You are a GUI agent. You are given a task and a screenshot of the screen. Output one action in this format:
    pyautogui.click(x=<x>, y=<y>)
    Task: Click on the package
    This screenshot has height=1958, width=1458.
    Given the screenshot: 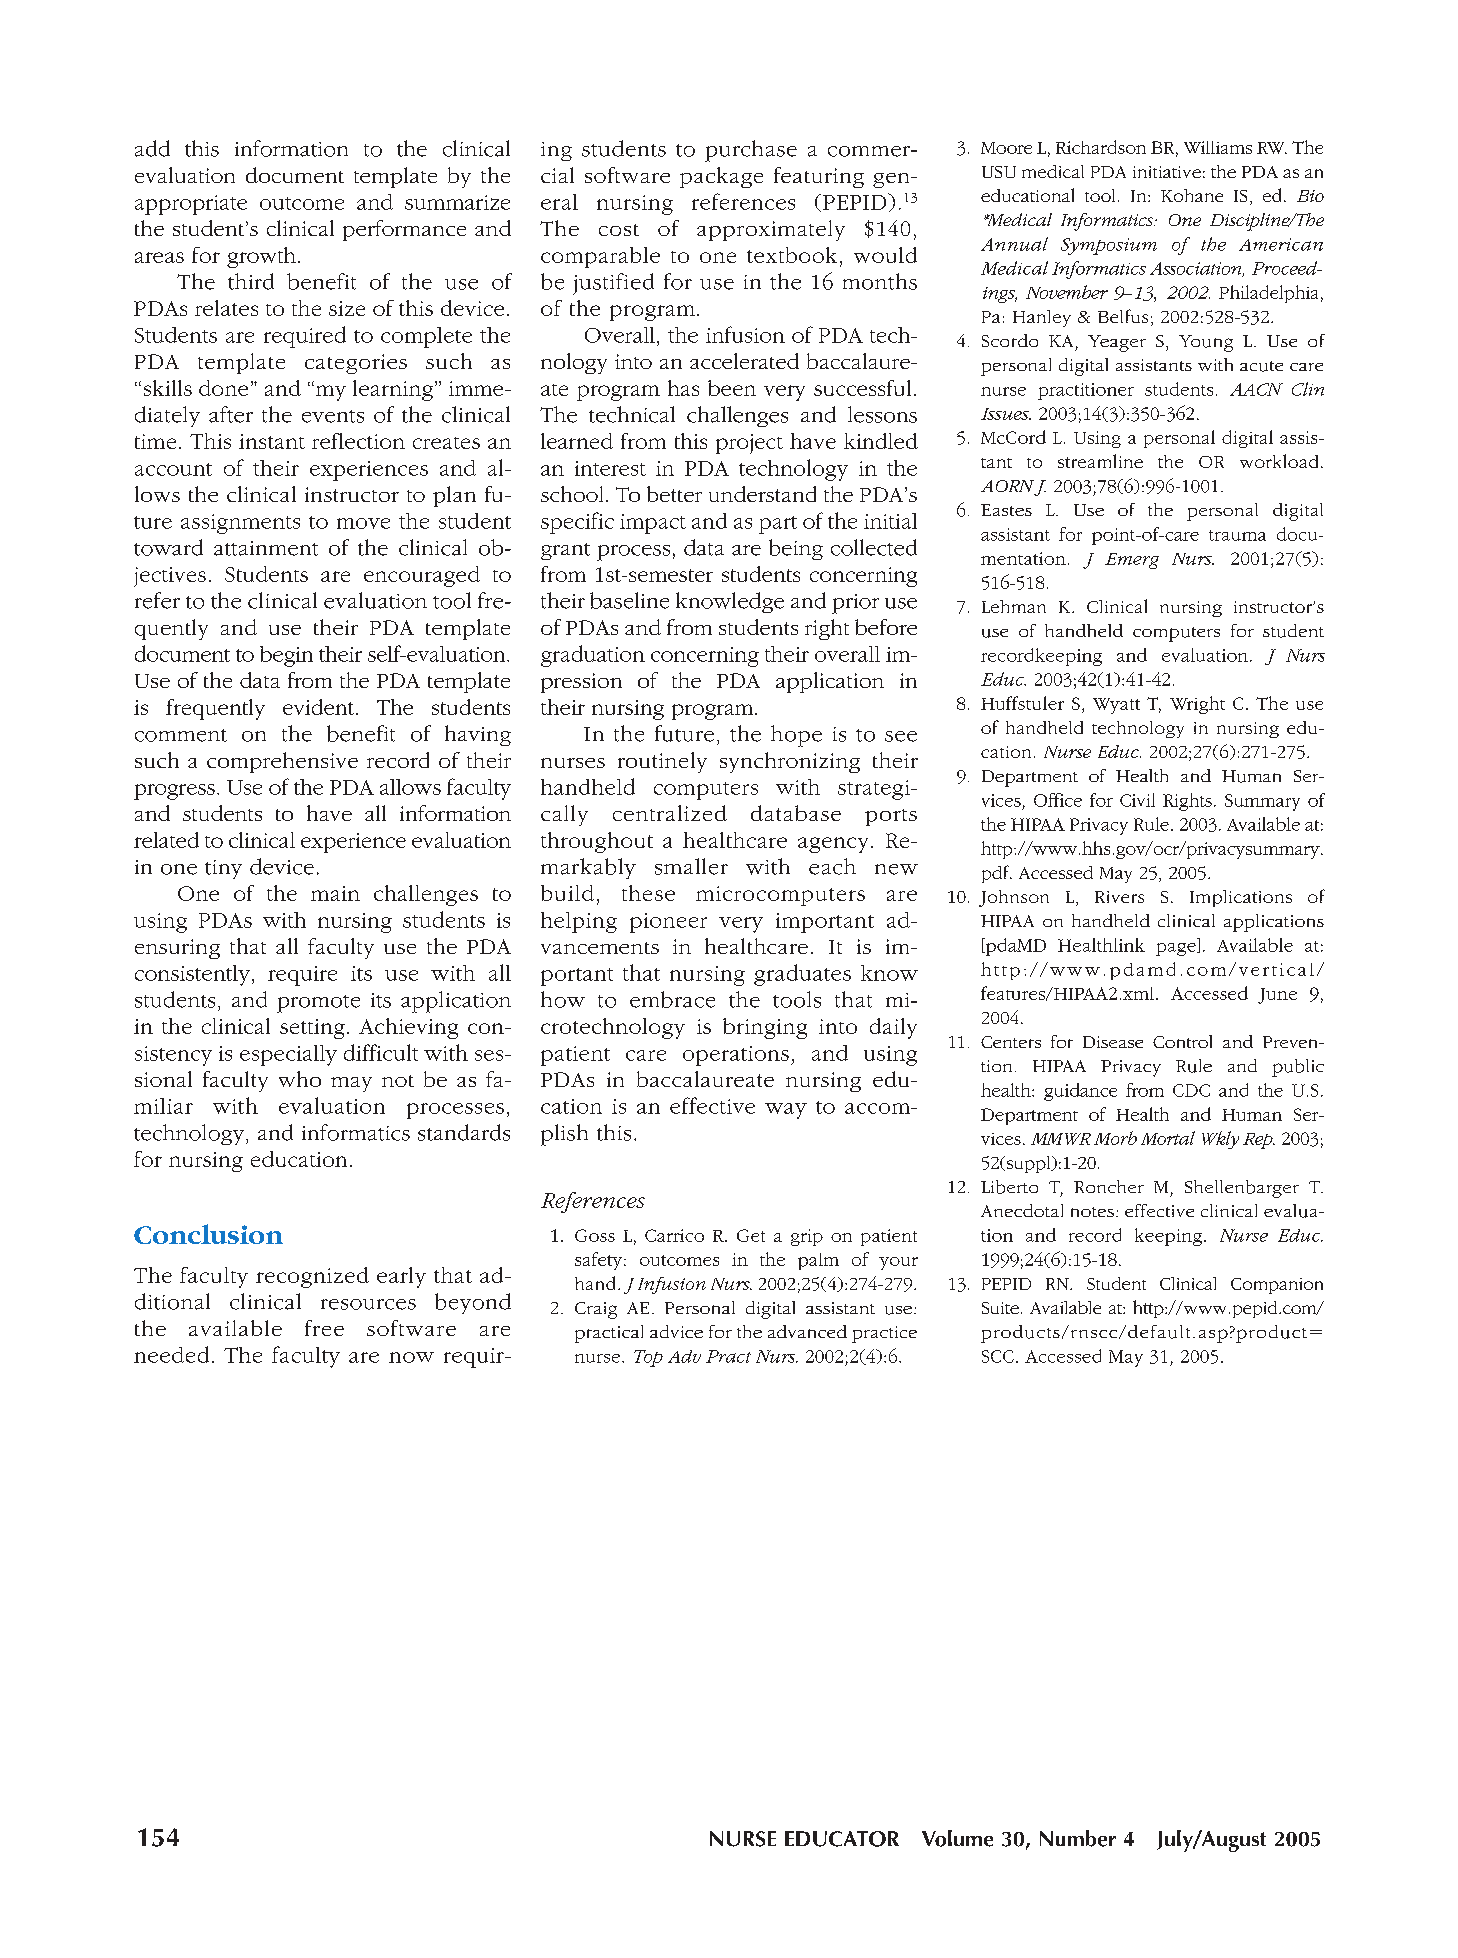 What is the action you would take?
    pyautogui.click(x=721, y=177)
